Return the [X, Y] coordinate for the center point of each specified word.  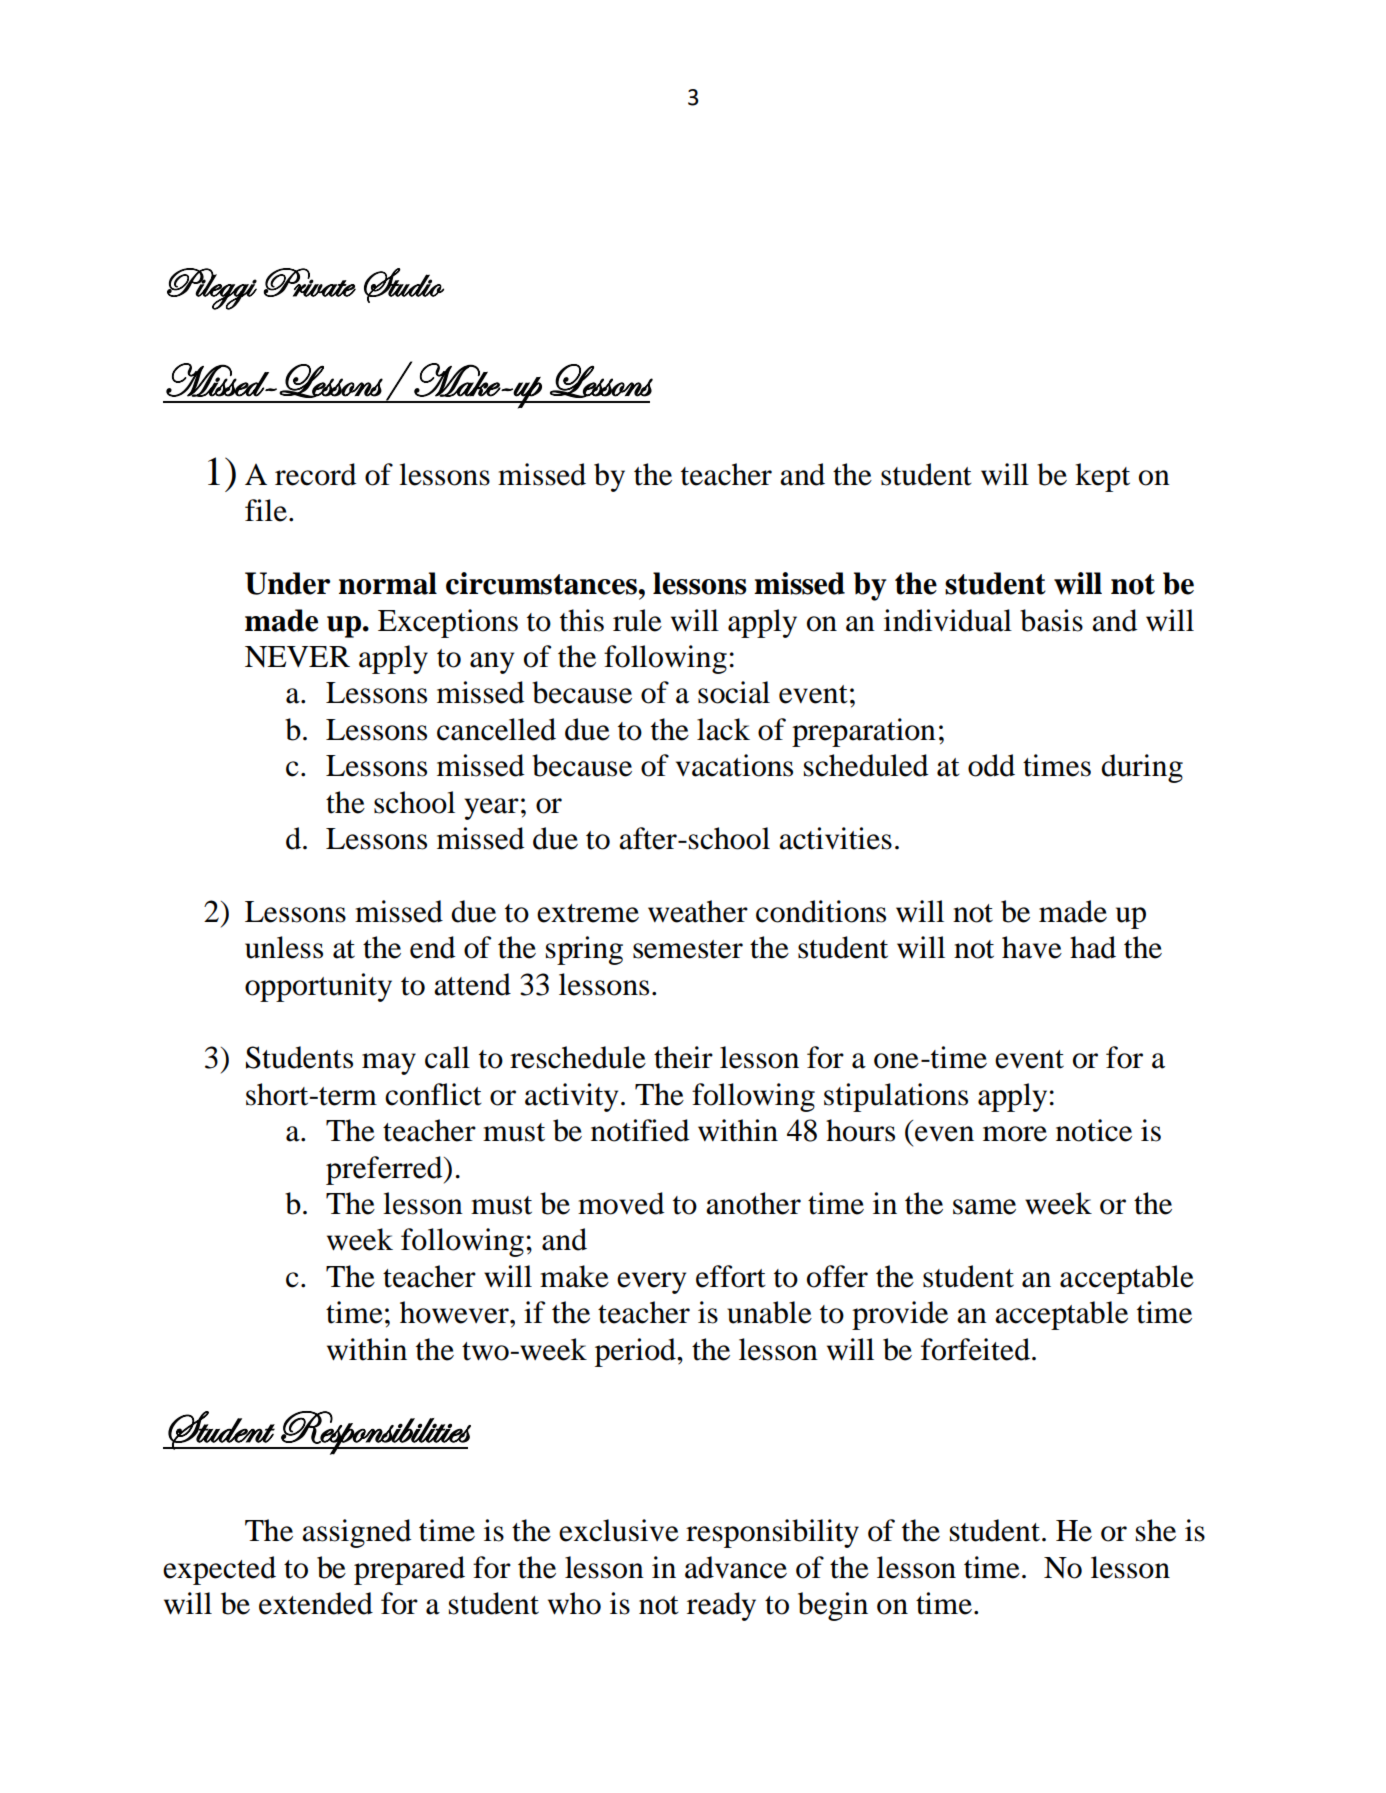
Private [310, 282]
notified [640, 1130]
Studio [404, 285]
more [1015, 1134]
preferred [385, 1170]
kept [1102, 477]
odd [991, 765]
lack [723, 729]
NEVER [297, 657]
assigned [356, 1533]
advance [736, 1567]
